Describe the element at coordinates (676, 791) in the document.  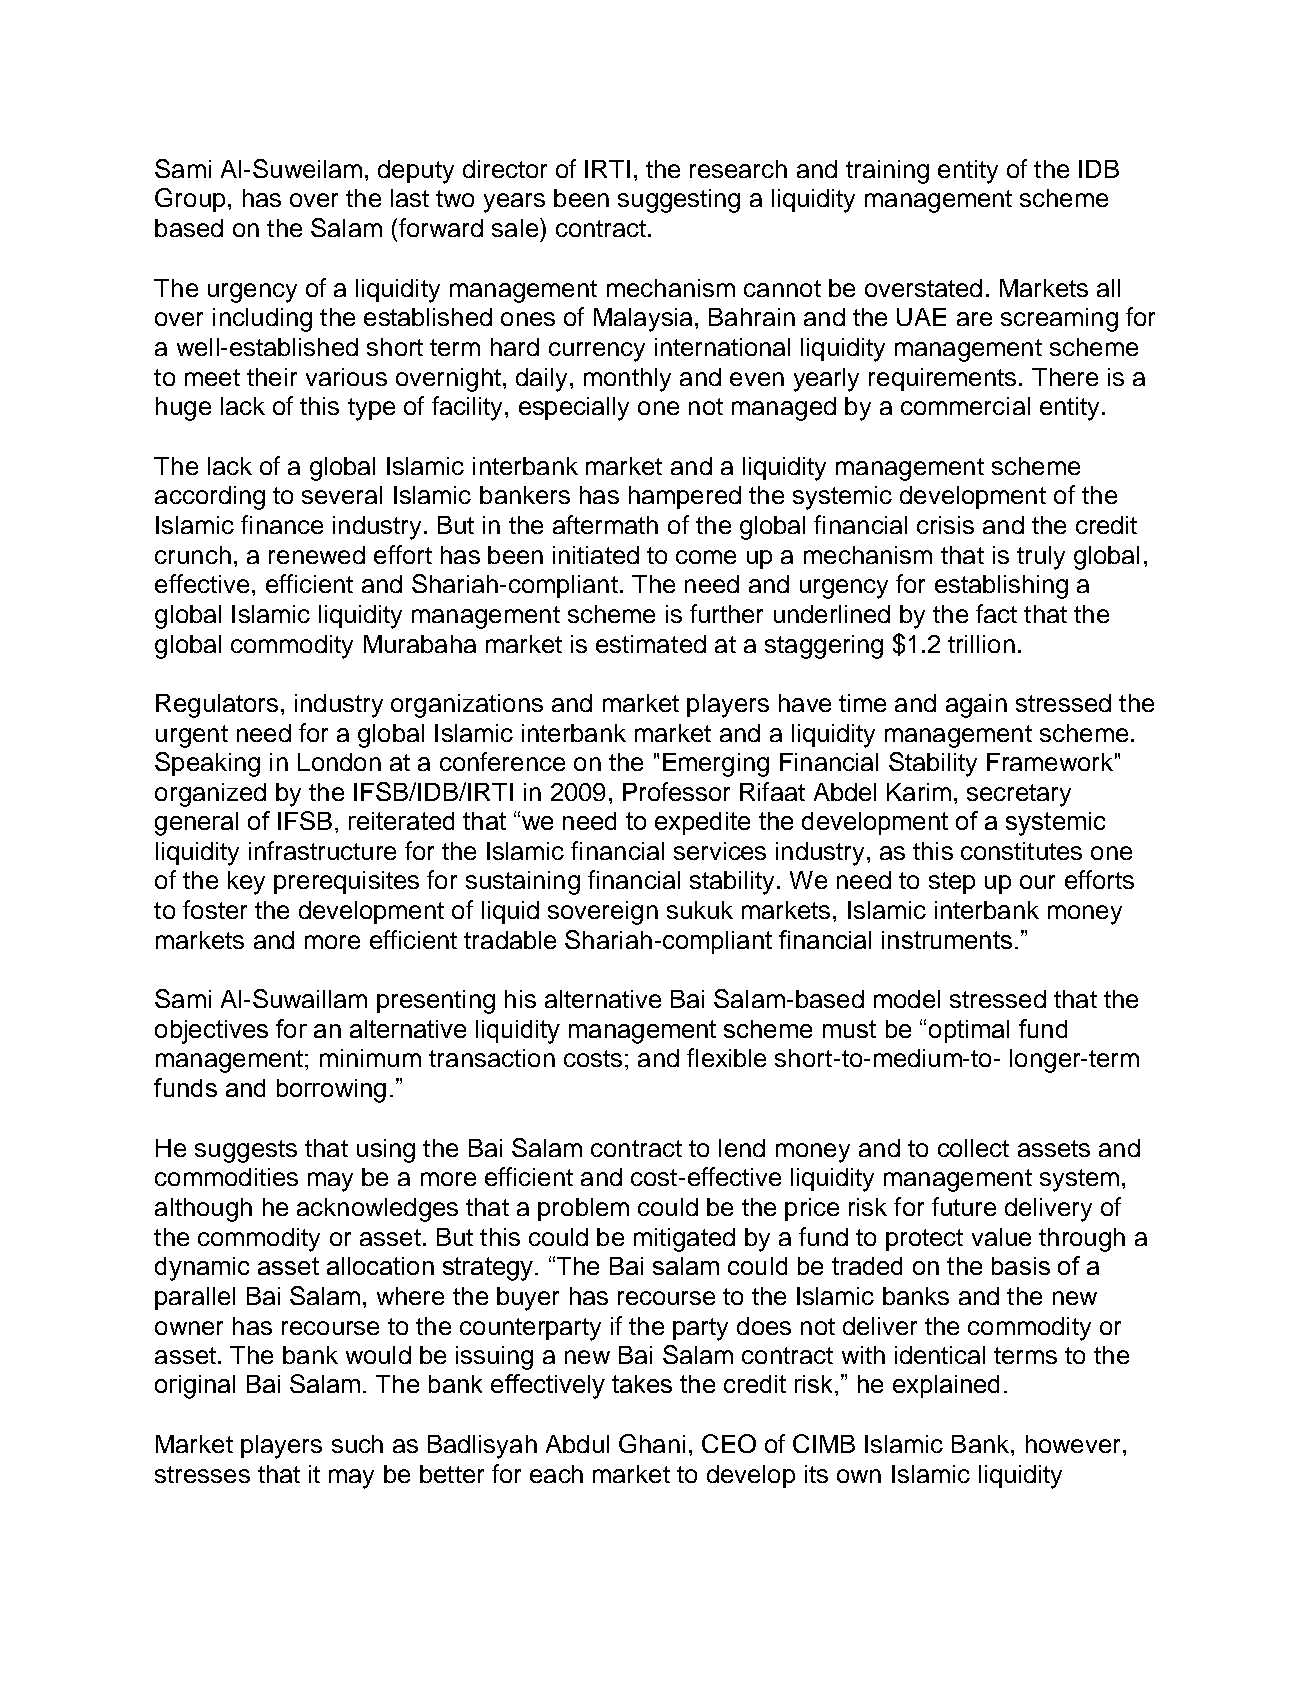
I see `Professor` at that location.
